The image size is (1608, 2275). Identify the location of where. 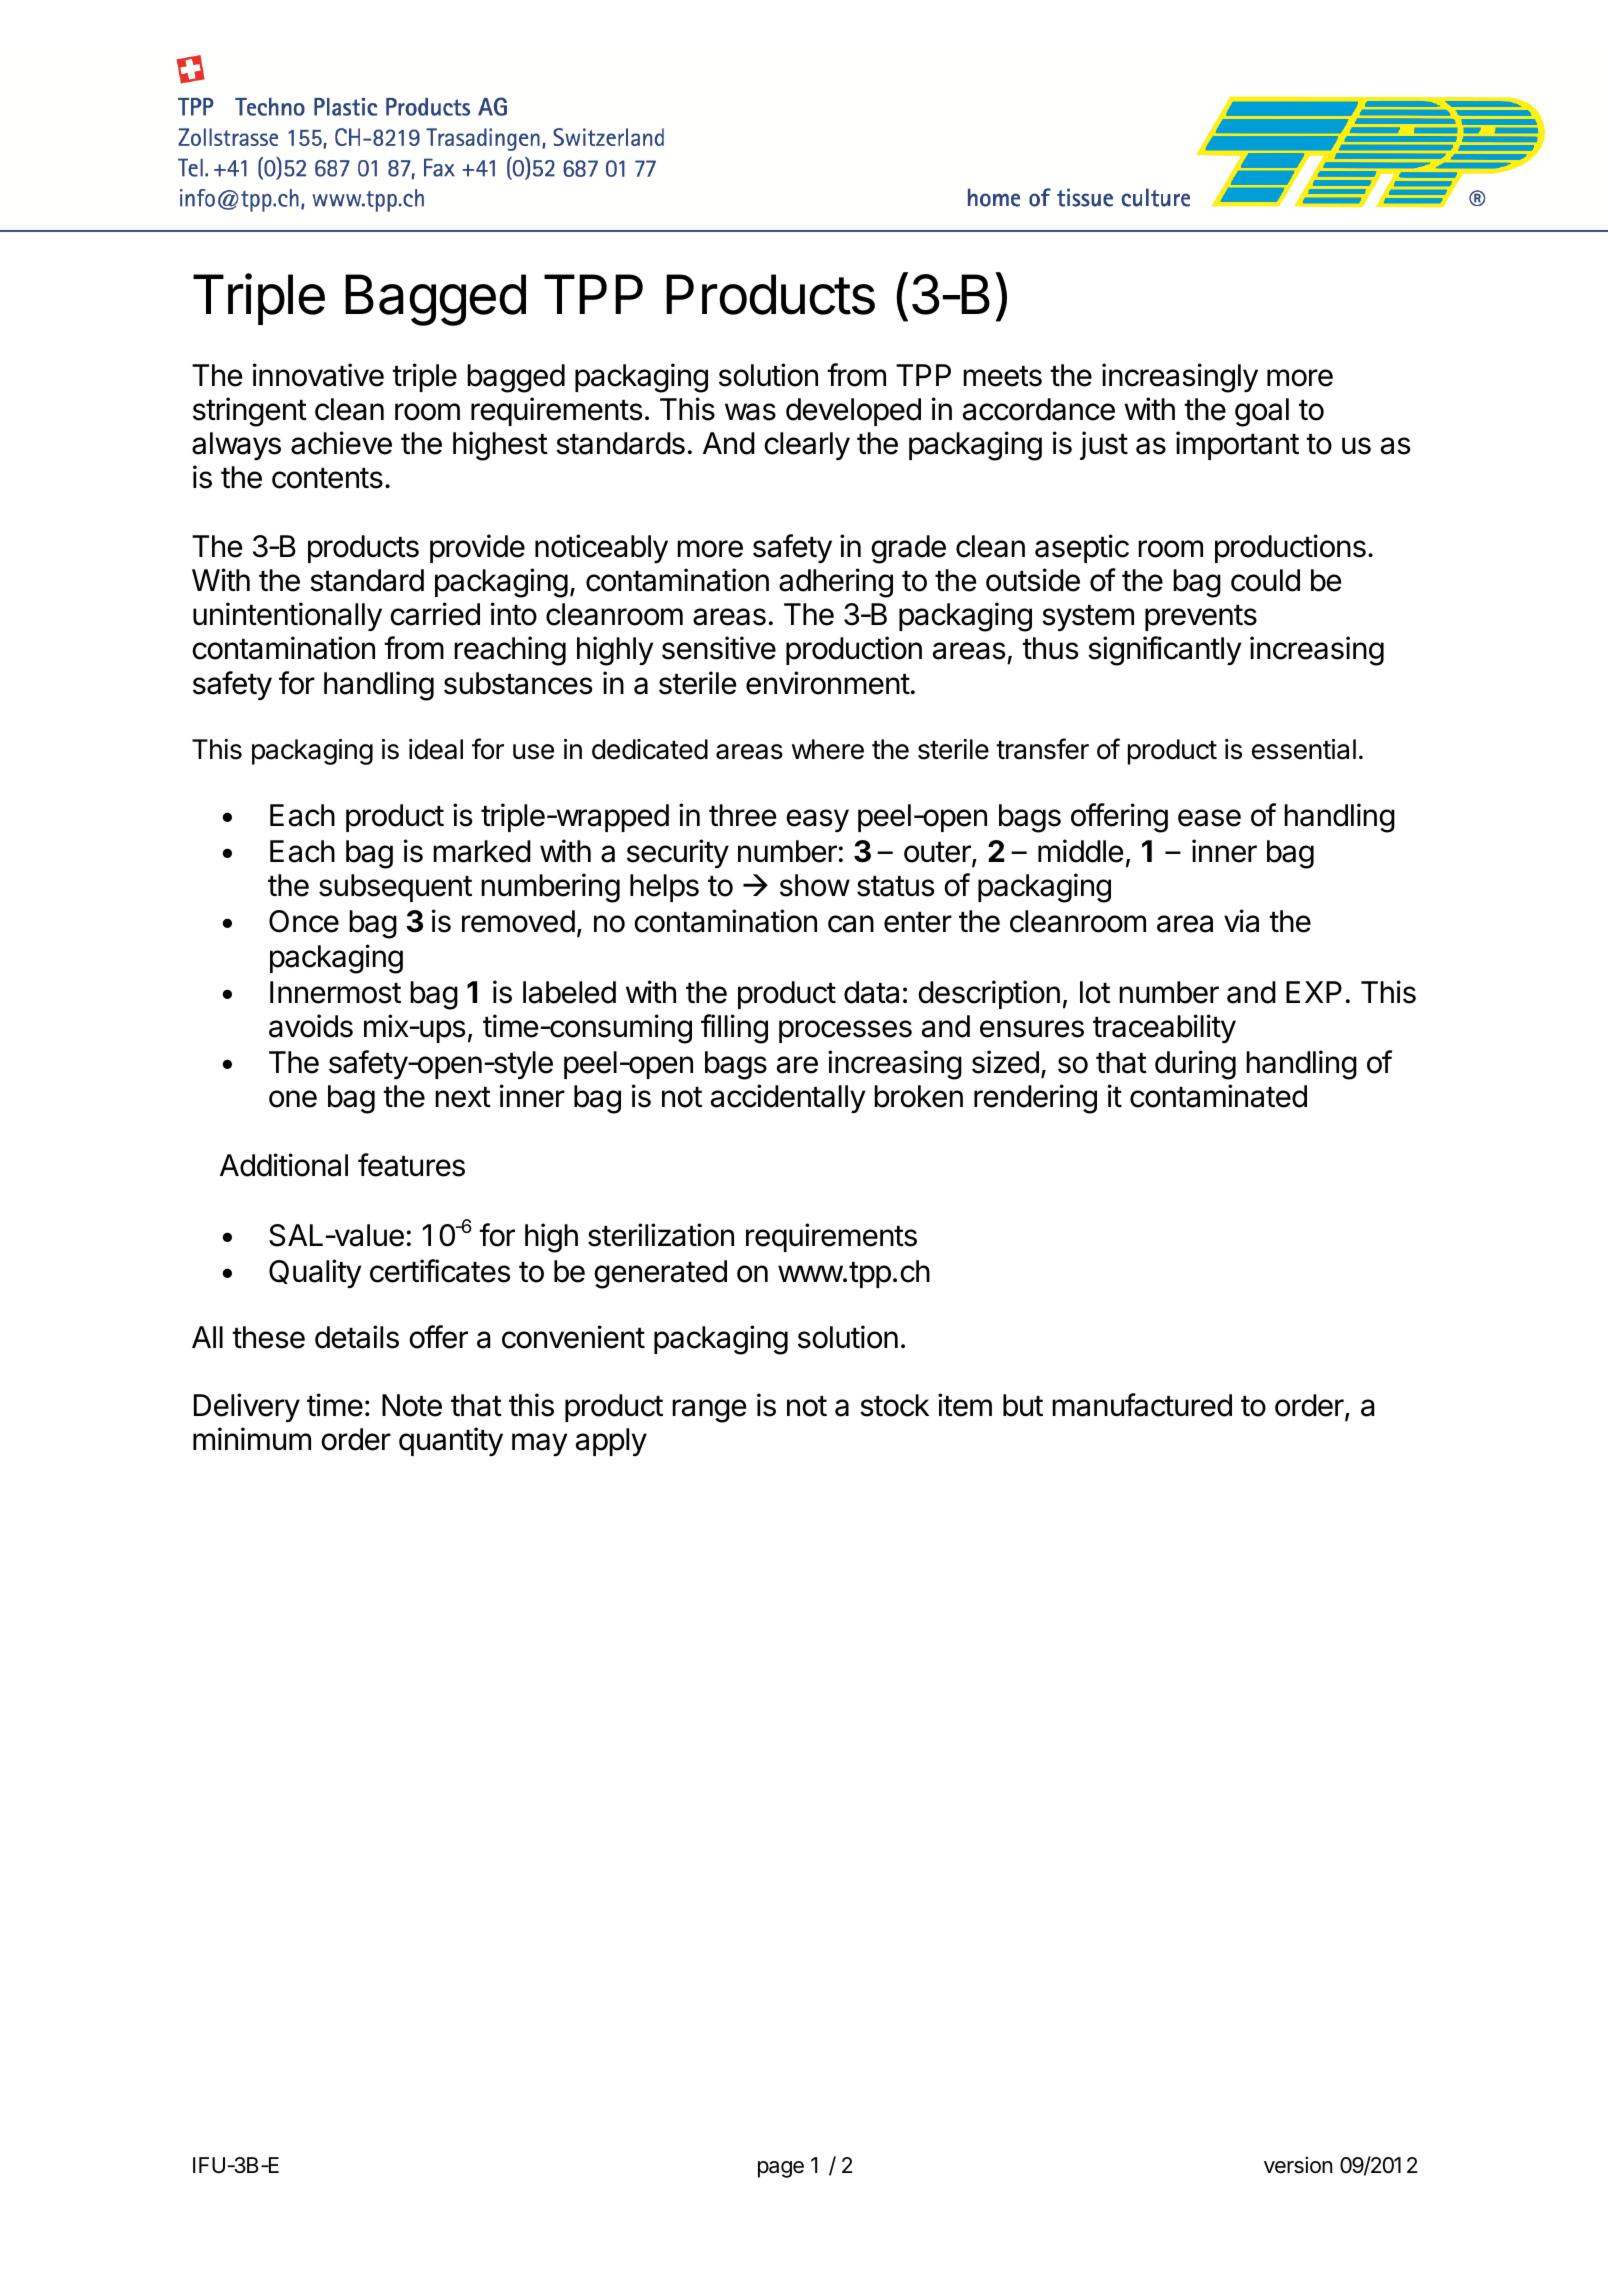
(828, 749).
